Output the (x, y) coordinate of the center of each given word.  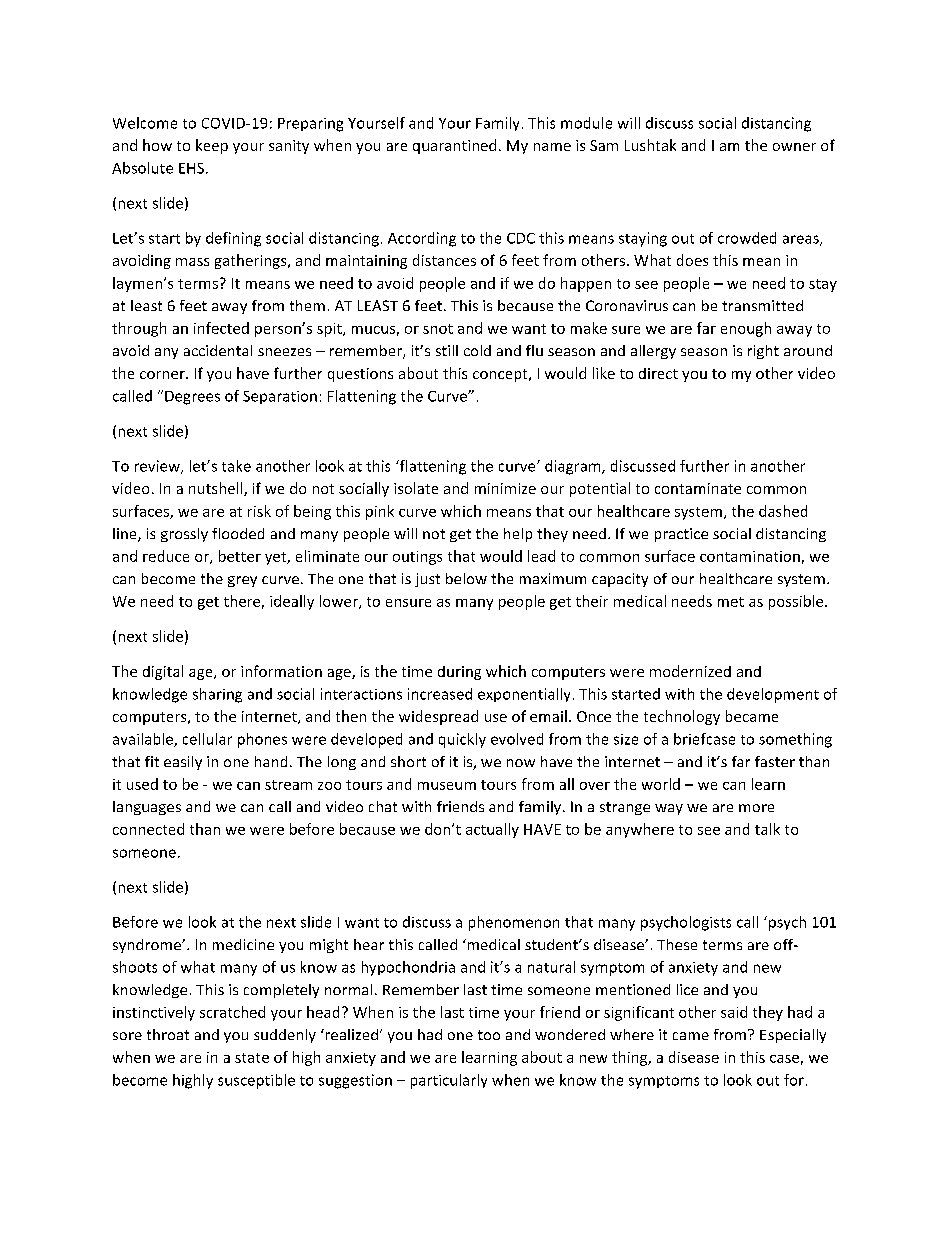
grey (242, 581)
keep (212, 146)
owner (794, 147)
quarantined (454, 146)
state (252, 1058)
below (466, 578)
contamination (750, 556)
